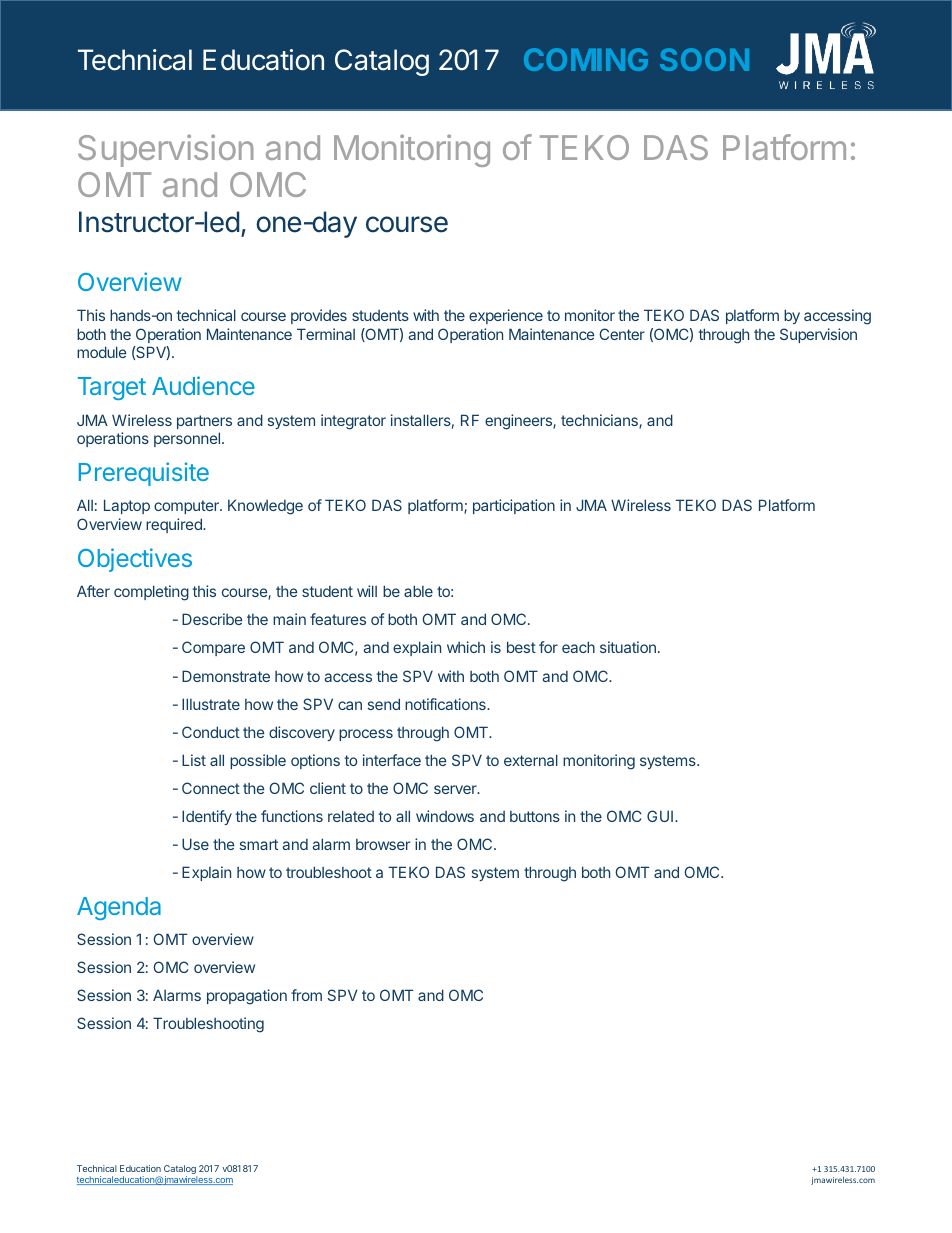 The width and height of the page is (952, 1233). What do you see at coordinates (151, 593) in the page?
I see `completing` at bounding box center [151, 593].
